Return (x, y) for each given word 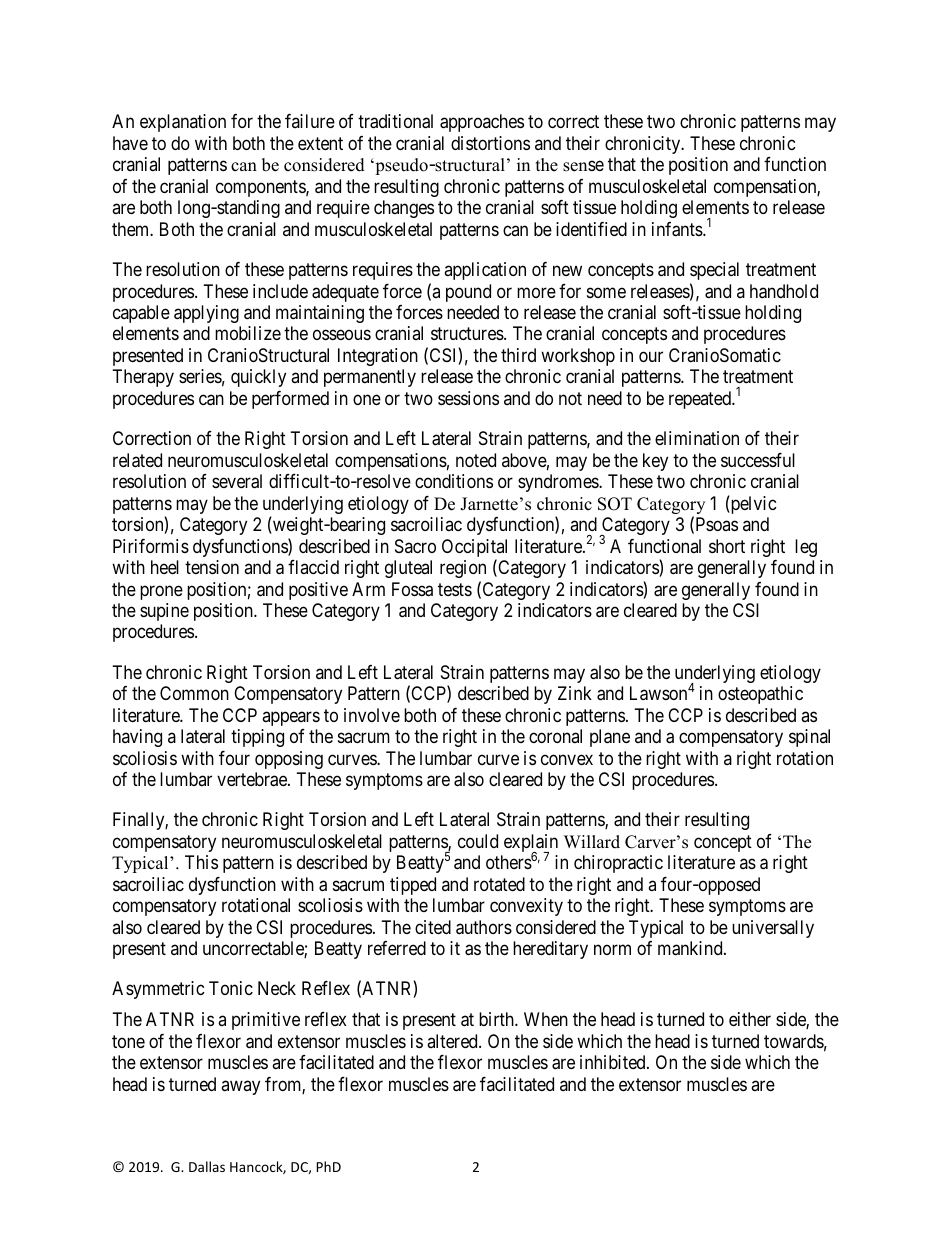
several (237, 481)
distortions (490, 143)
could (478, 841)
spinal (809, 738)
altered (453, 1041)
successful (758, 460)
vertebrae (253, 779)
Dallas (207, 1166)
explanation (183, 123)
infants (678, 229)
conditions (454, 481)
